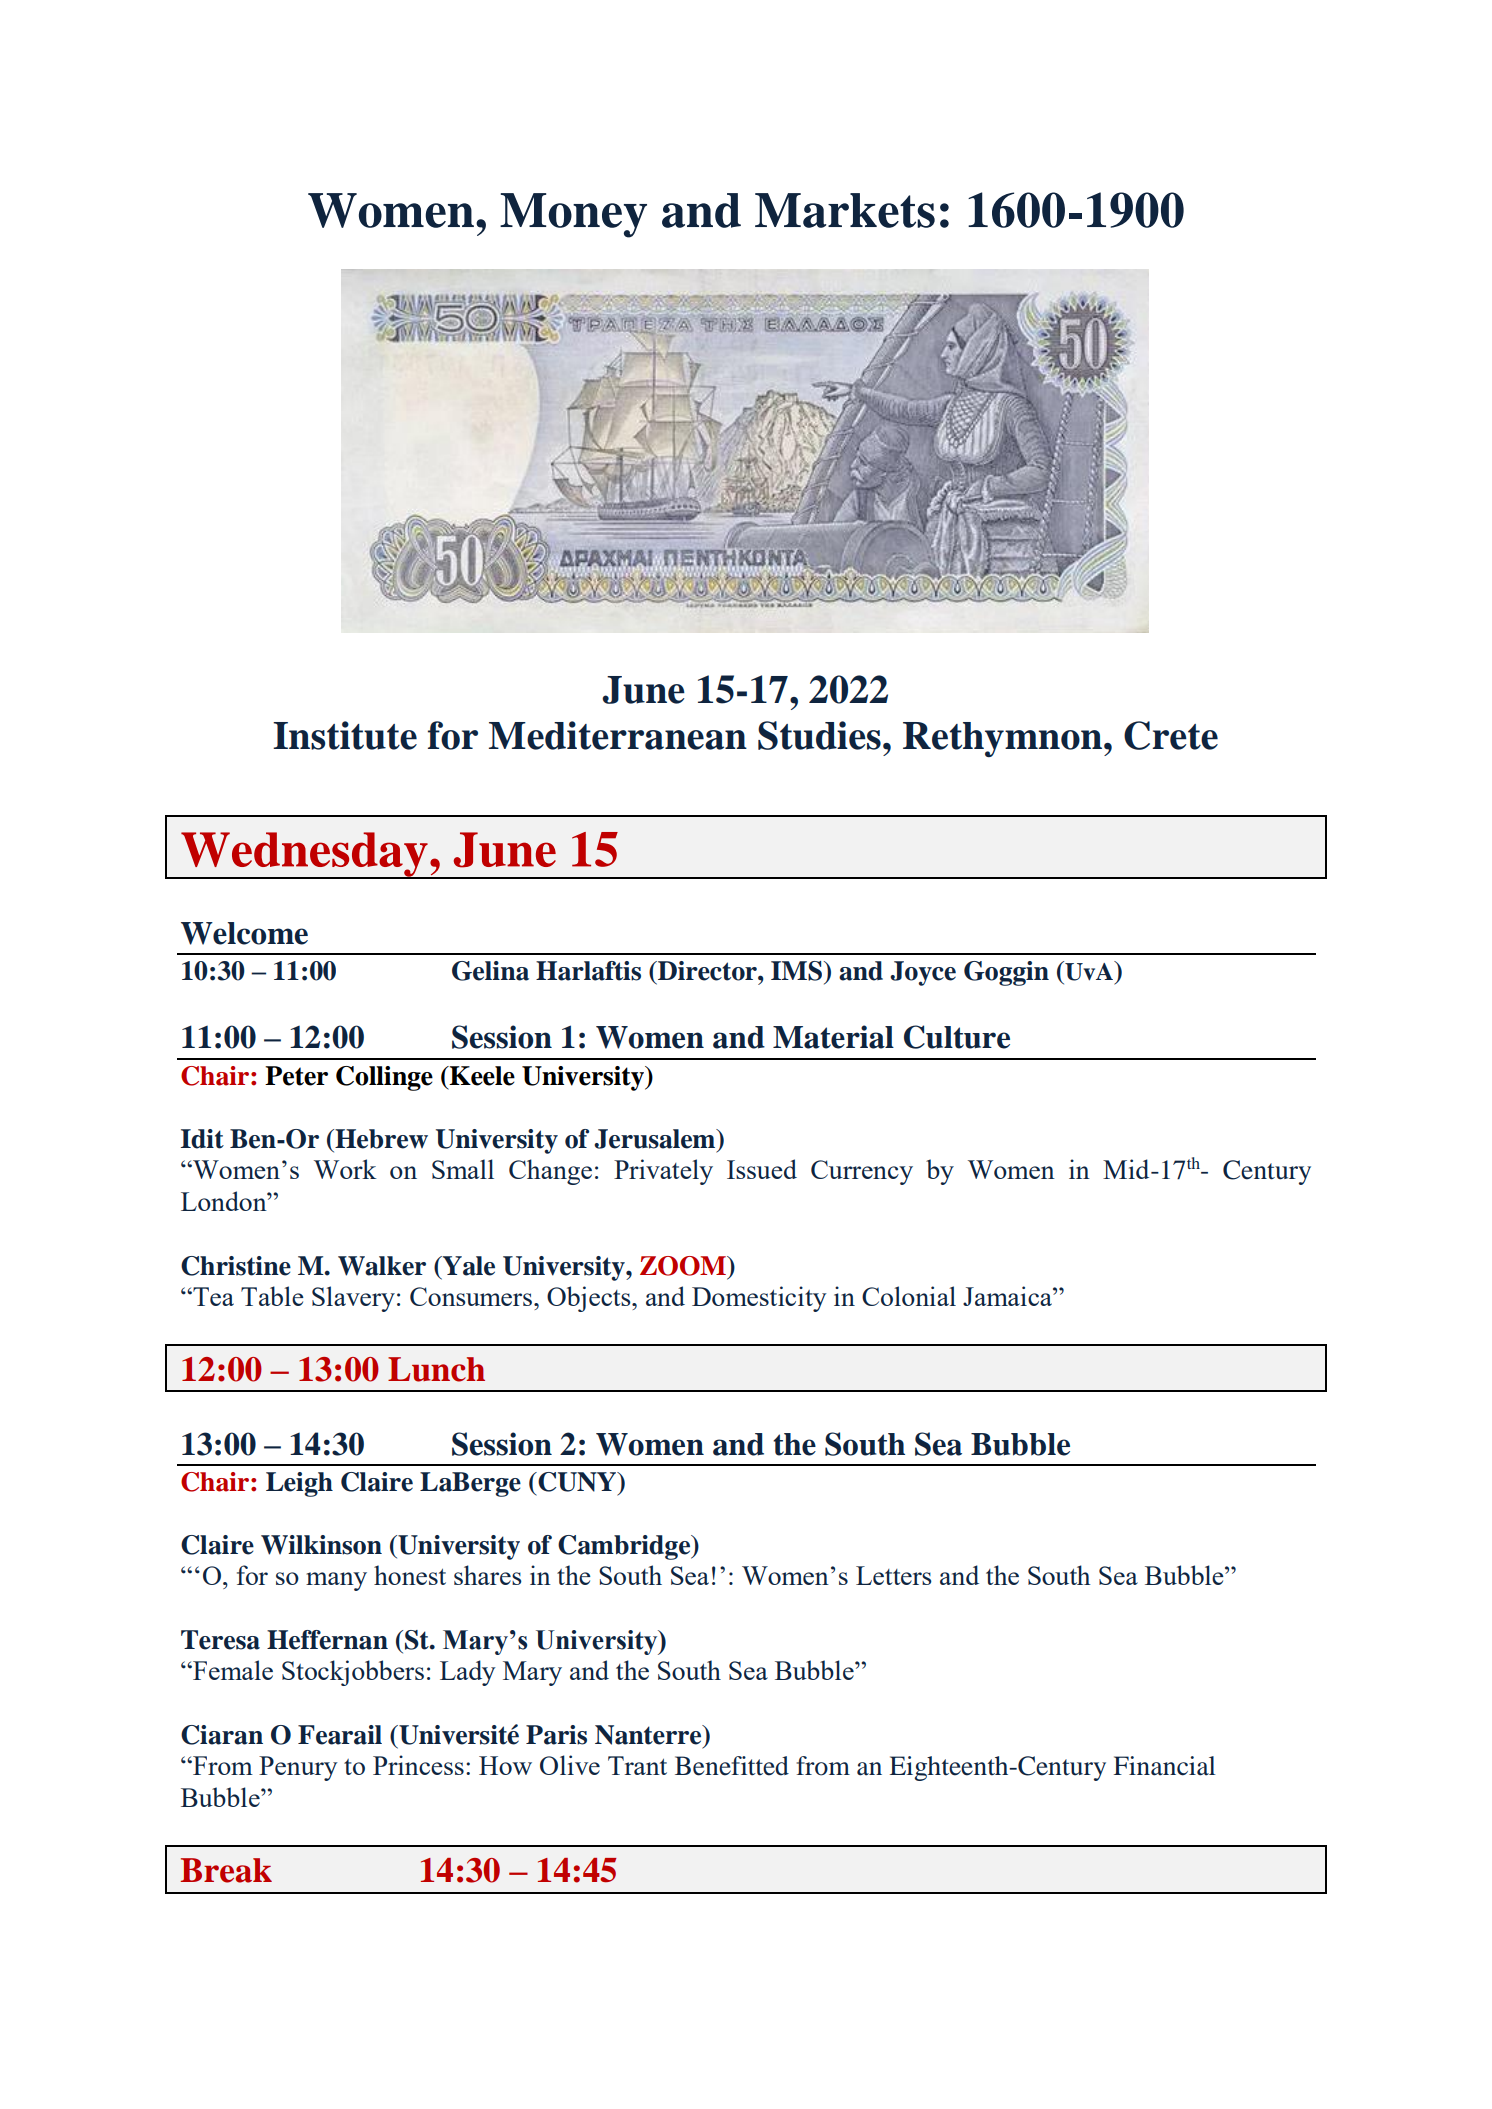  What do you see at coordinates (796, 971) in the document?
I see `IMS` at bounding box center [796, 971].
